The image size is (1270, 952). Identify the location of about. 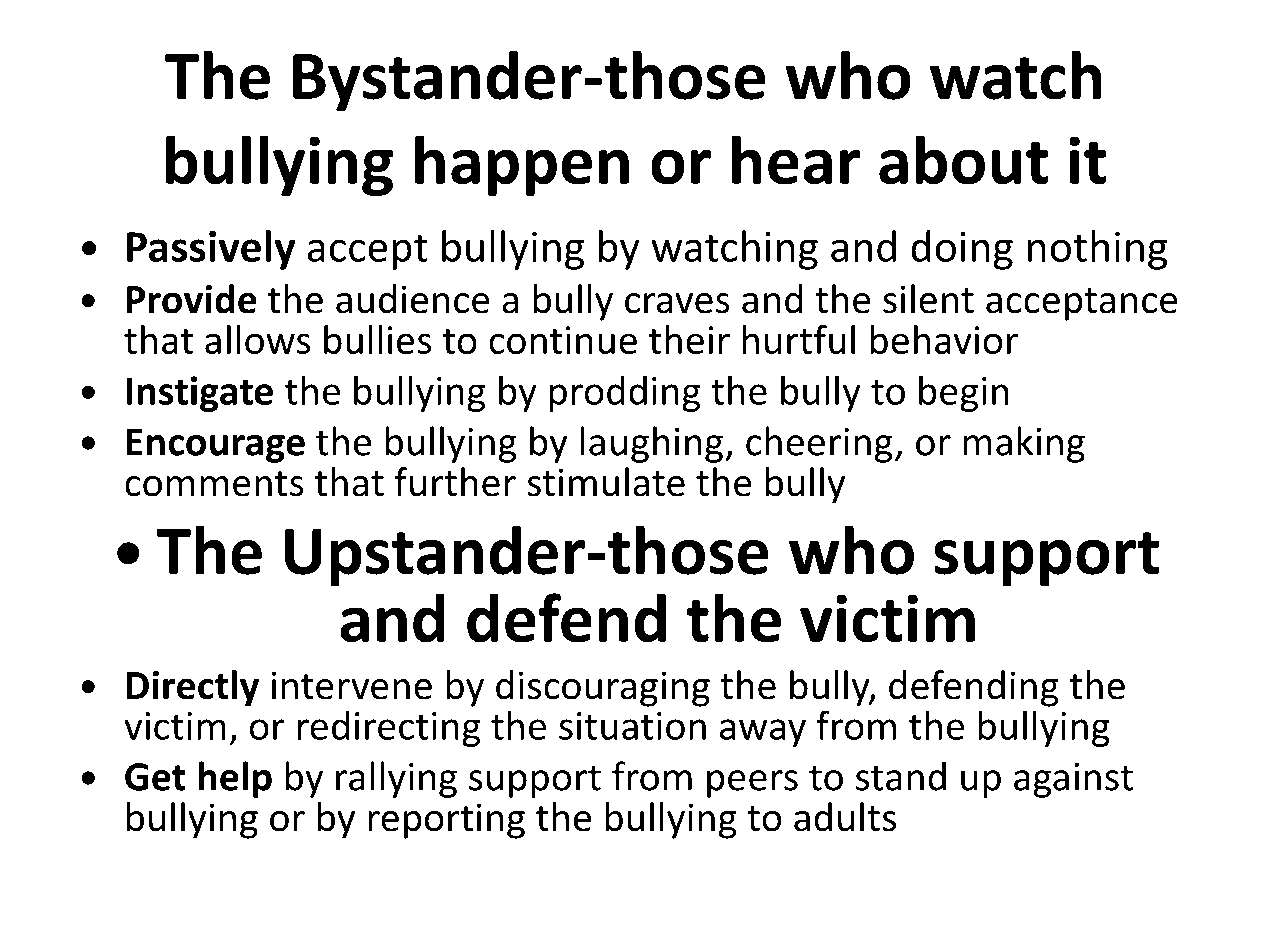
(963, 160).
